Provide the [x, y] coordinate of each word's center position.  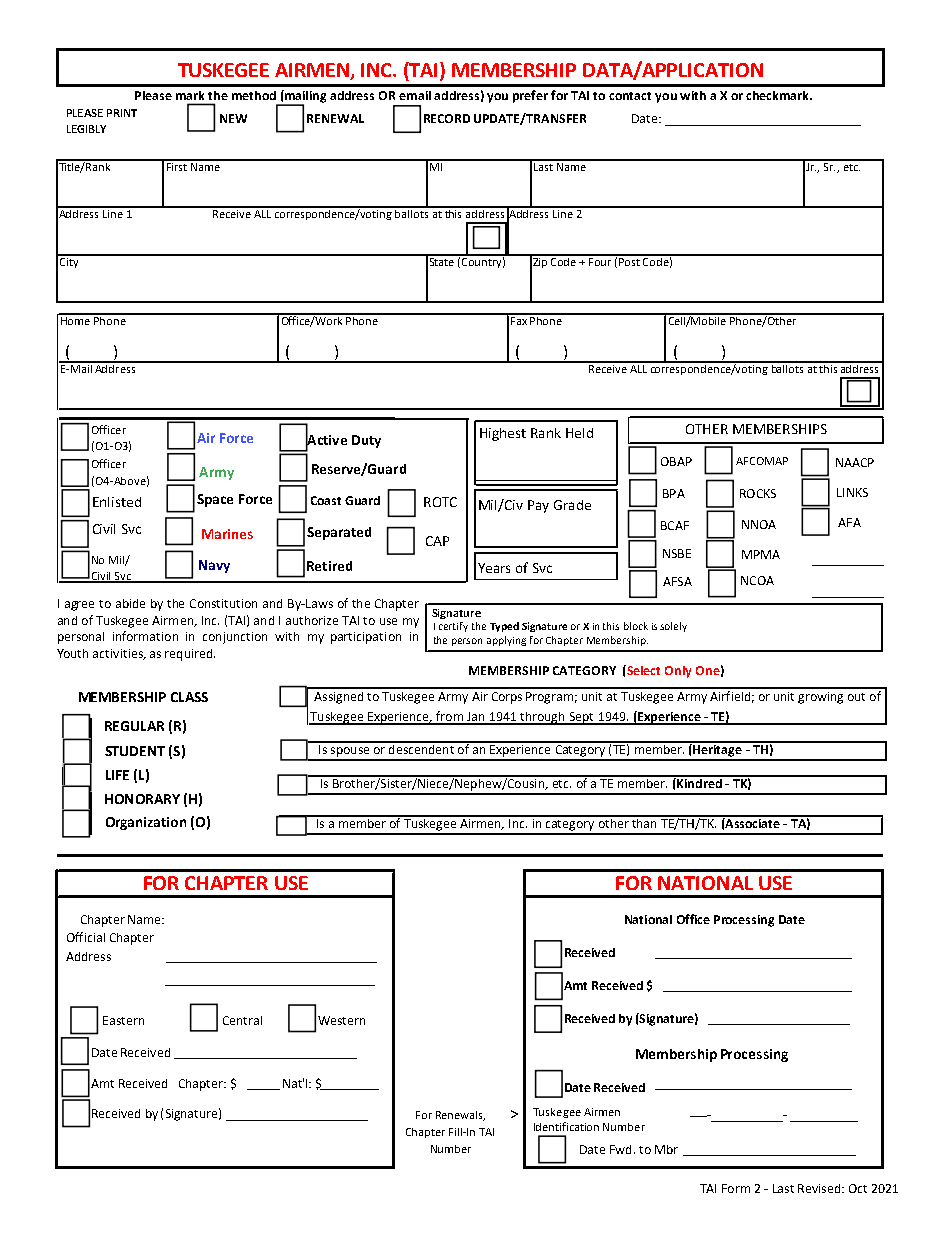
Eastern [123, 1020]
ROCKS [758, 493]
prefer [530, 96]
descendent [421, 748]
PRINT [122, 113]
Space [215, 500]
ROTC [440, 502]
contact [630, 96]
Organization [146, 823]
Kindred [699, 782]
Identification [566, 1126]
